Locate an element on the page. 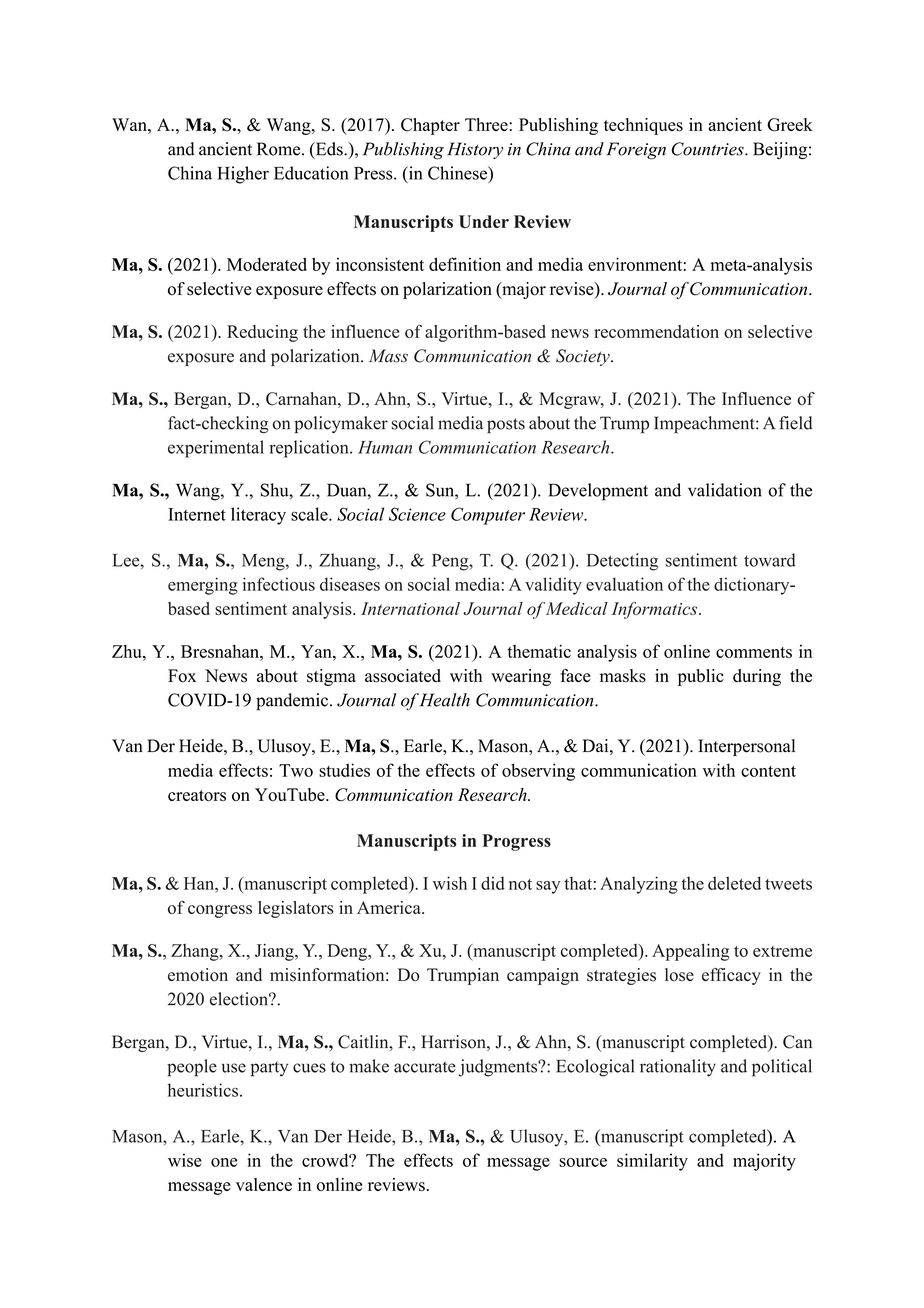  Higher is located at coordinates (243, 175).
